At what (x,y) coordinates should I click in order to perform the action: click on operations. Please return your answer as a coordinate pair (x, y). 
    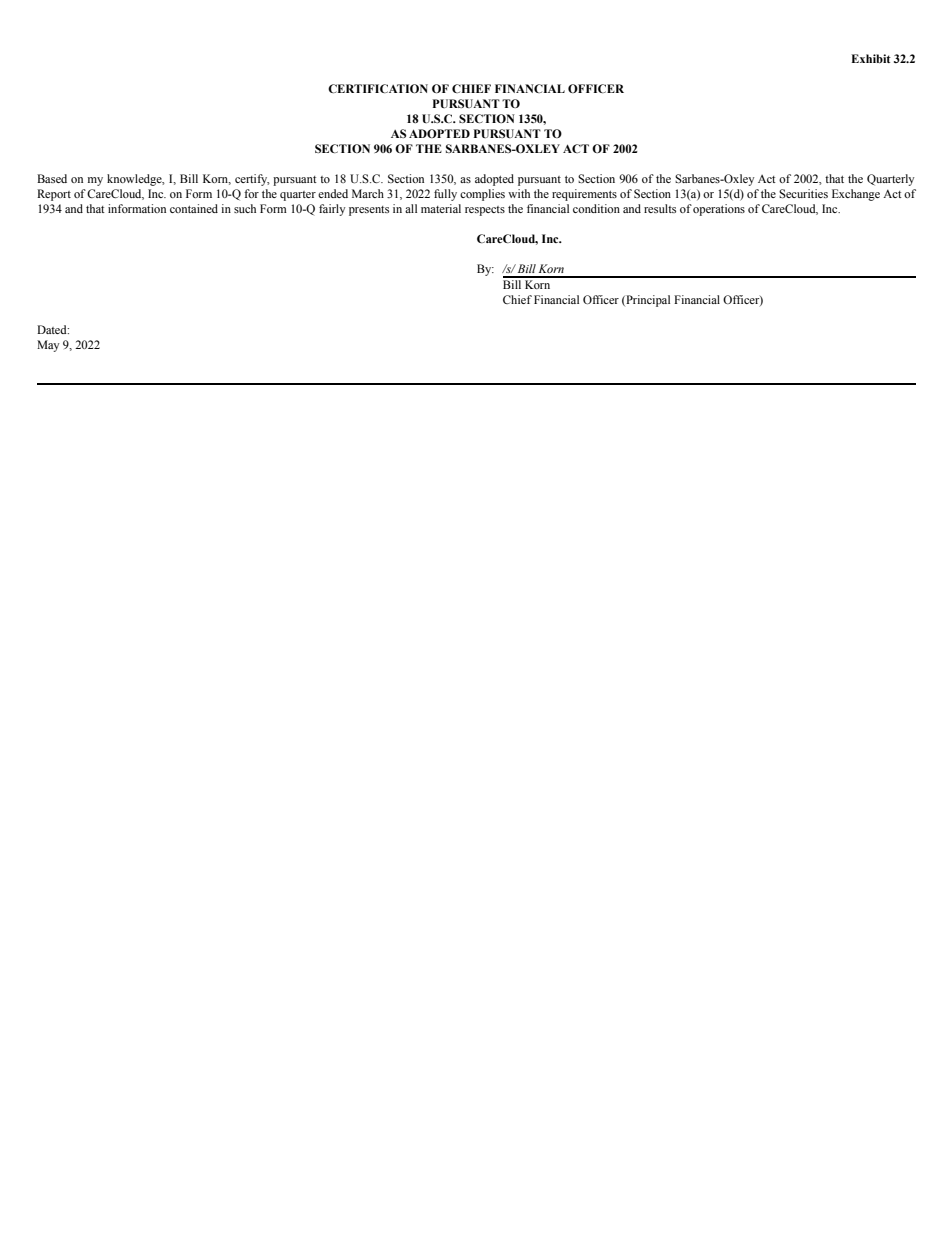
    Looking at the image, I should click on (719, 210).
